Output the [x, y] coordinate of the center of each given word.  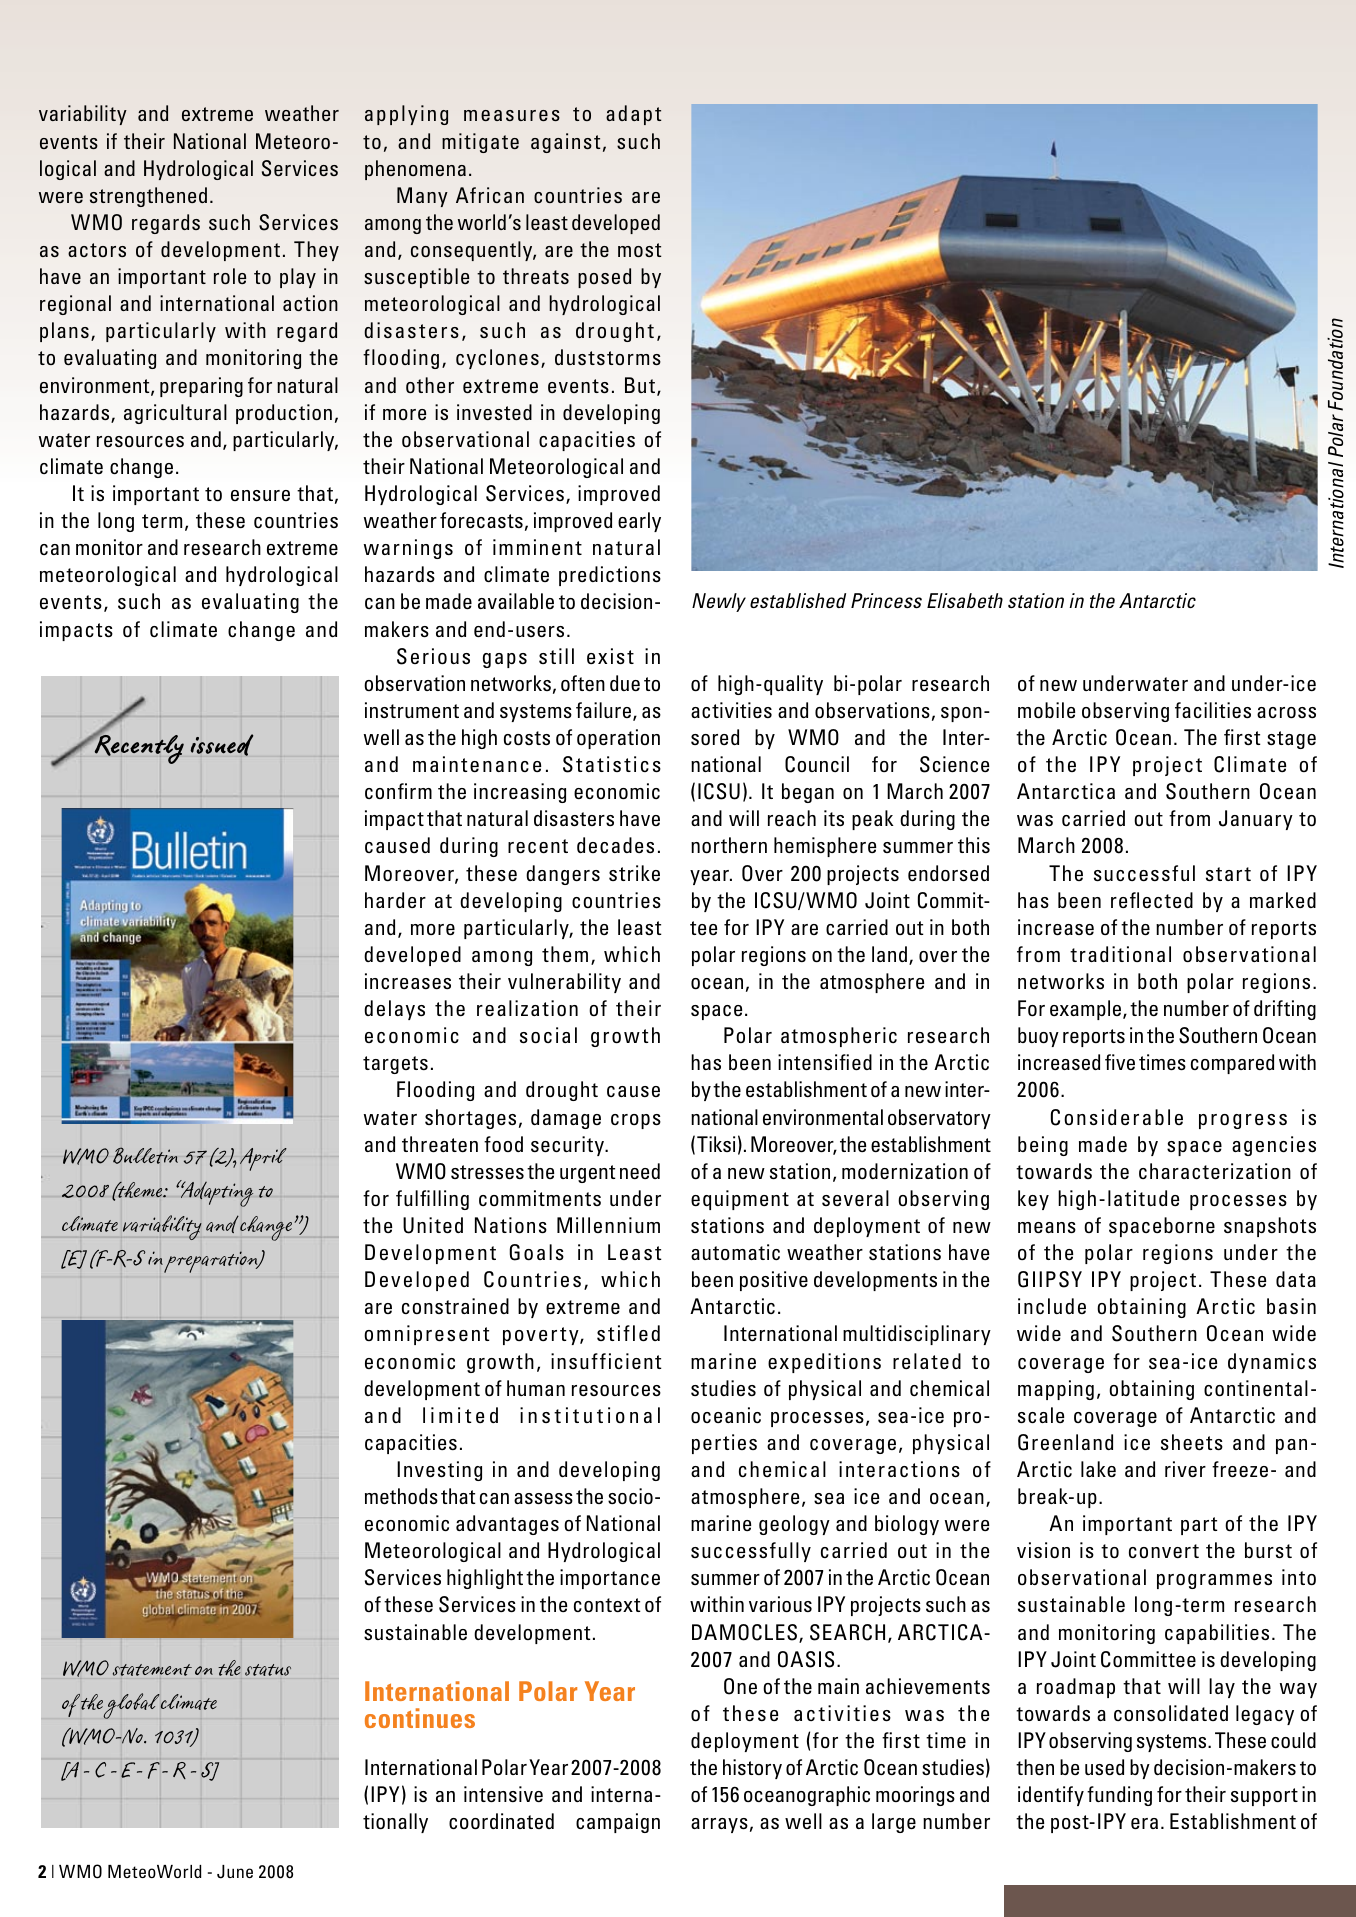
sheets [1192, 1442]
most [639, 250]
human [536, 1388]
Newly [719, 602]
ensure [260, 495]
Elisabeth [965, 600]
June [235, 1872]
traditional [1120, 954]
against [565, 143]
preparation [212, 1262]
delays [394, 1010]
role [230, 276]
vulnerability [564, 983]
